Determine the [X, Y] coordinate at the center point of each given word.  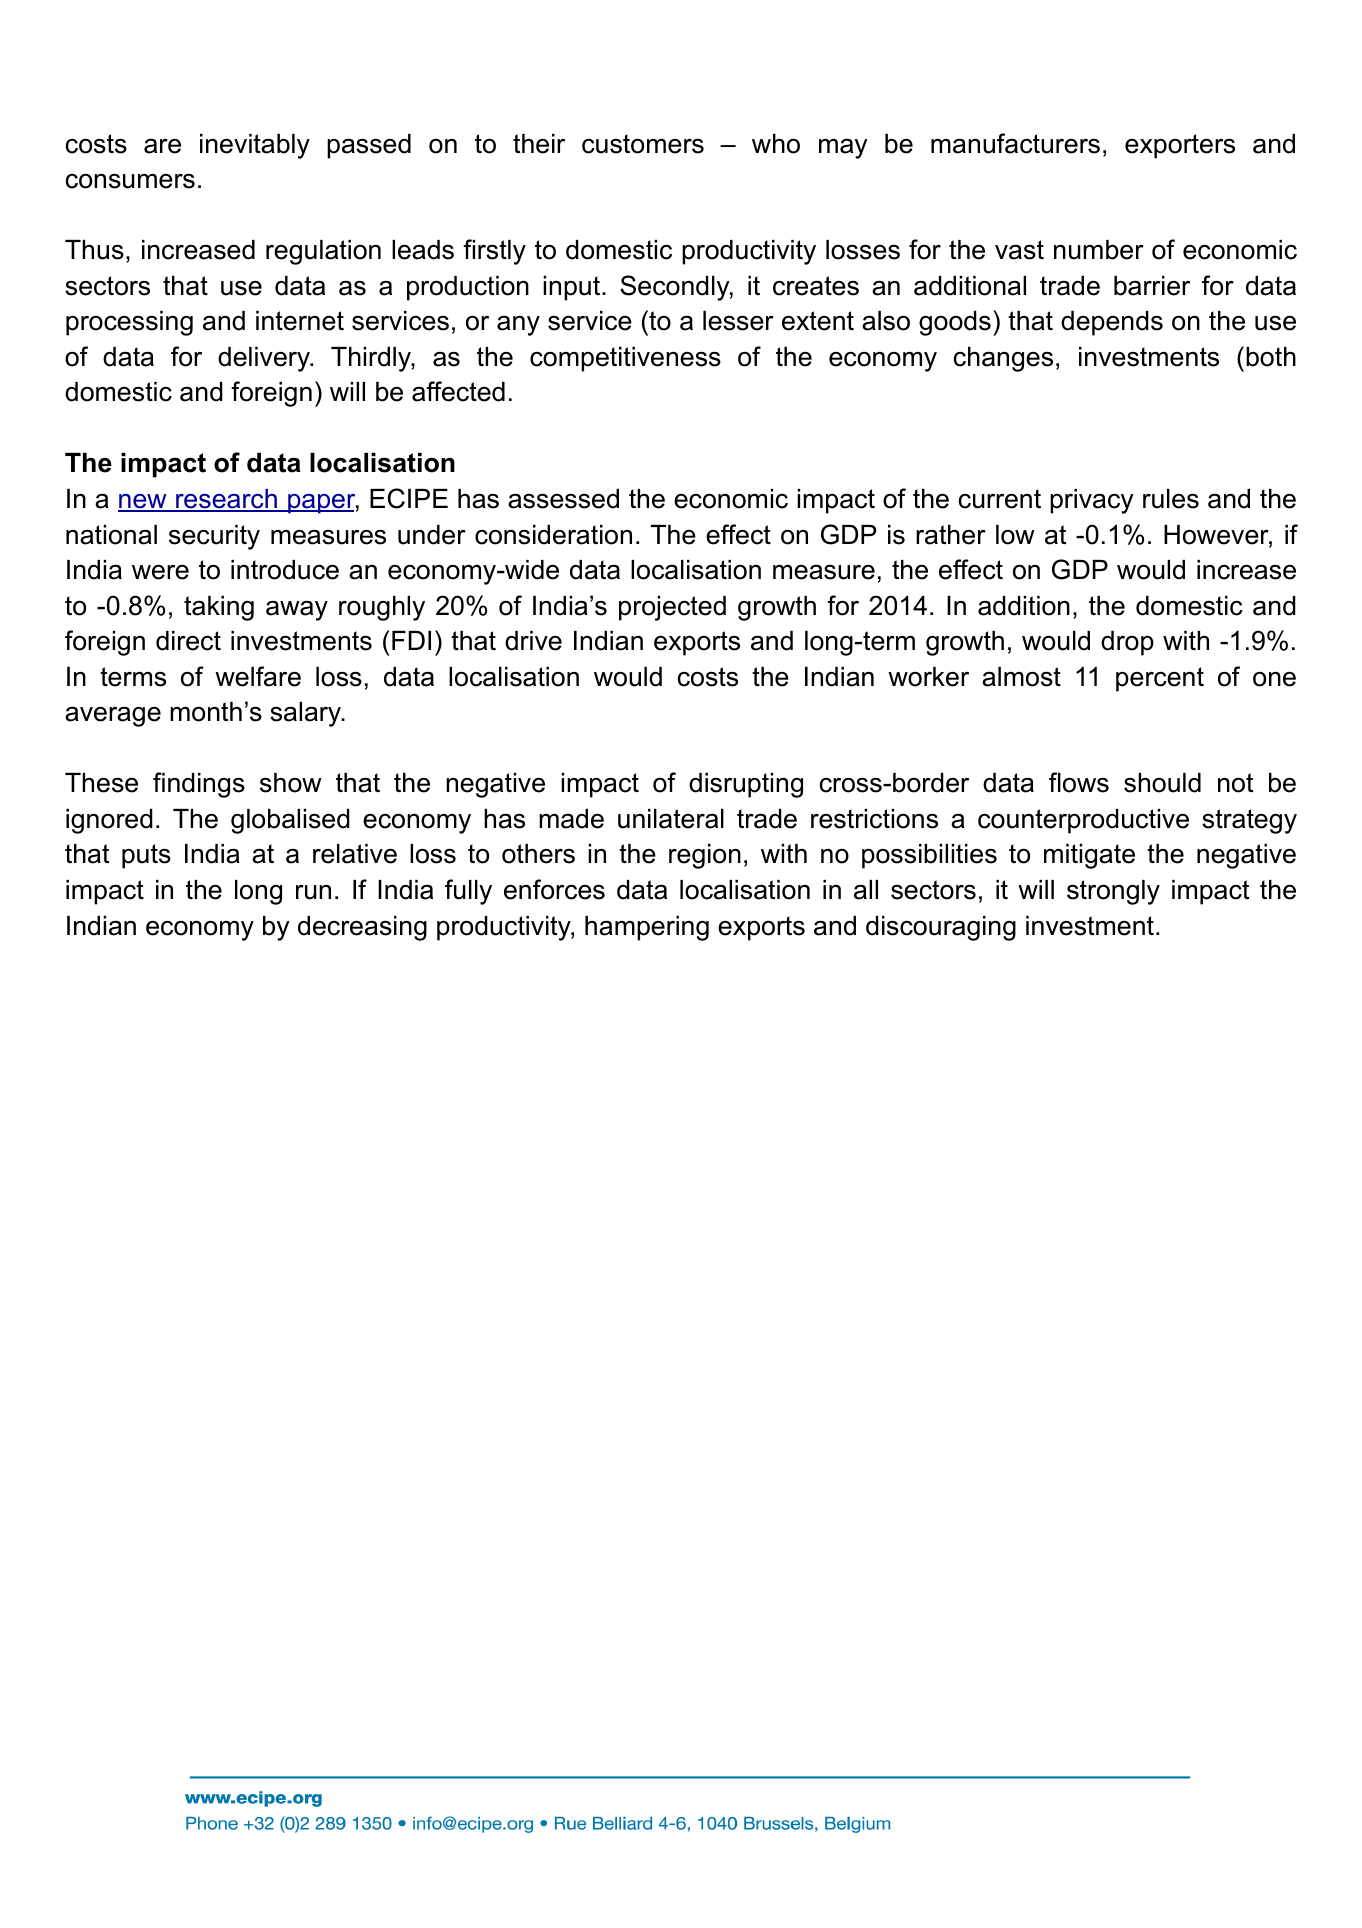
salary [307, 714]
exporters [1180, 146]
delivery [265, 359]
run [313, 892]
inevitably [255, 146]
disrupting [746, 785]
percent [1160, 679]
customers [643, 144]
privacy [1092, 501]
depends [1112, 323]
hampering [647, 928]
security [214, 537]
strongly [1113, 892]
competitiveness [625, 359]
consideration [553, 535]
